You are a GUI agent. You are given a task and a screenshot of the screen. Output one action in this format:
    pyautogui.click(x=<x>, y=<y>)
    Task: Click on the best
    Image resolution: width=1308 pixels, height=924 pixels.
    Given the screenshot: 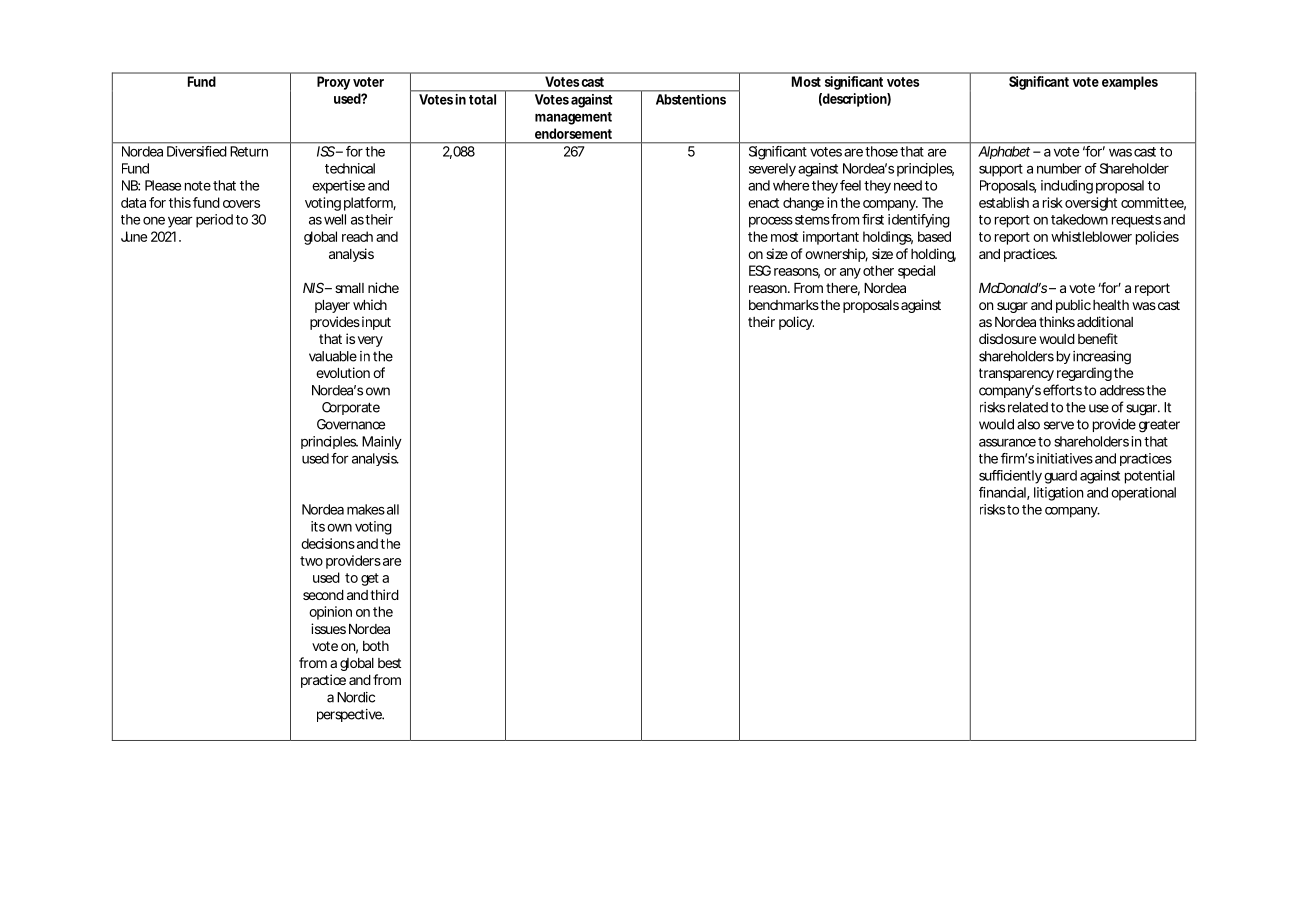 What is the action you would take?
    pyautogui.click(x=389, y=663)
